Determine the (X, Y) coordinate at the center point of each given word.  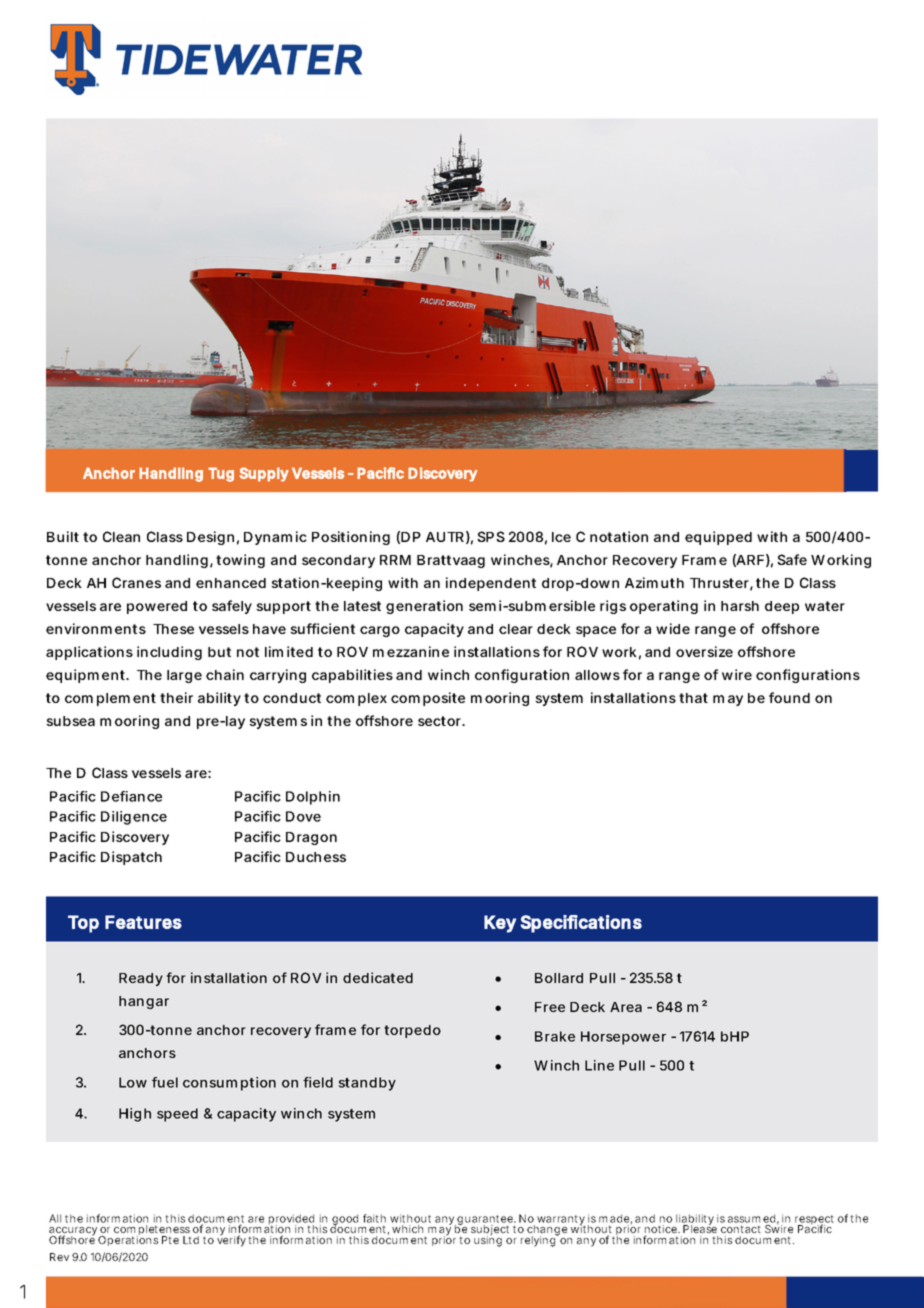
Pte (170, 1240)
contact (741, 1229)
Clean (121, 536)
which (407, 1229)
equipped (718, 538)
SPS (491, 536)
